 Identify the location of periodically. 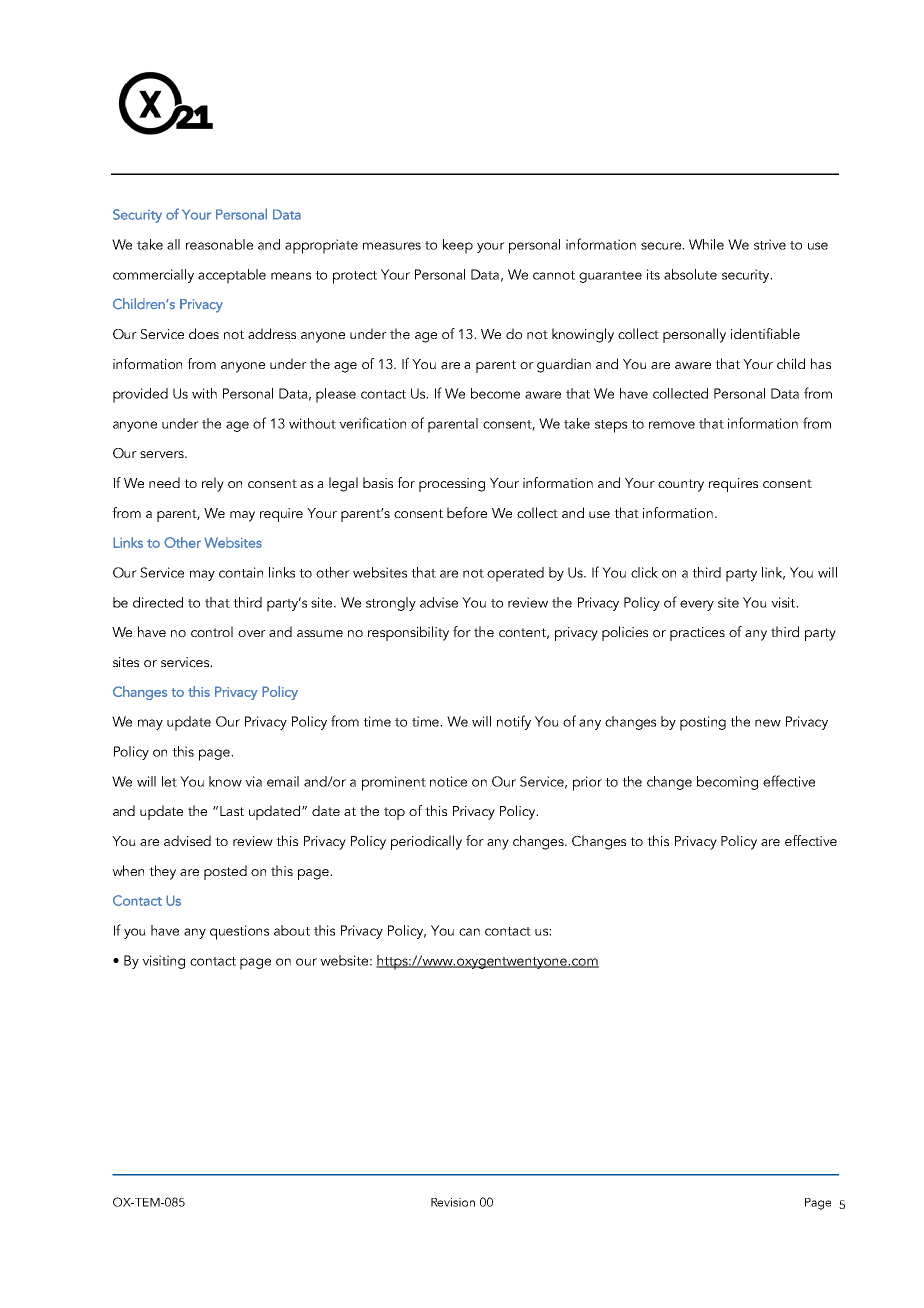
(426, 842).
